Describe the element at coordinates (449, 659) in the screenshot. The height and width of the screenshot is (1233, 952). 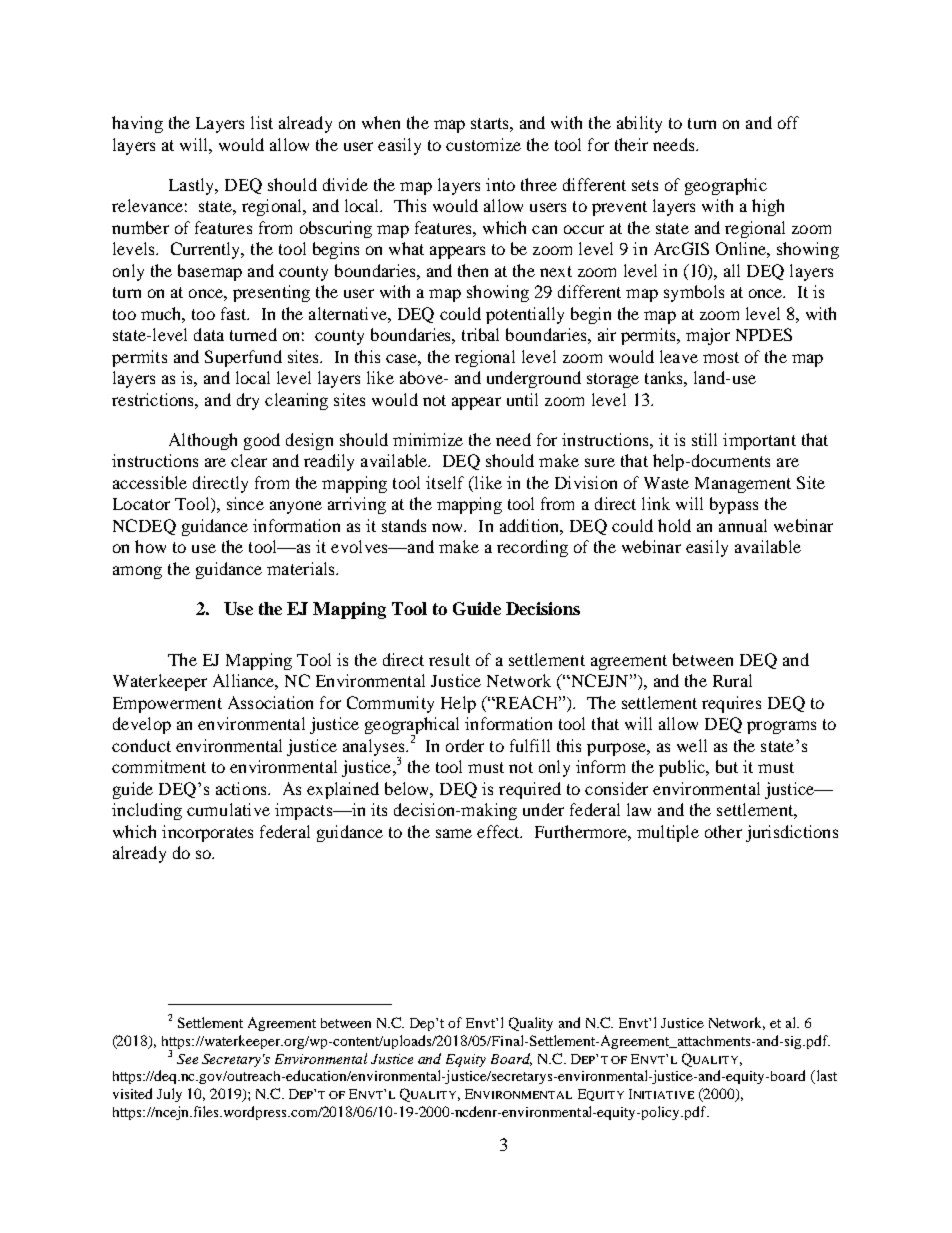
I see `result` at that location.
